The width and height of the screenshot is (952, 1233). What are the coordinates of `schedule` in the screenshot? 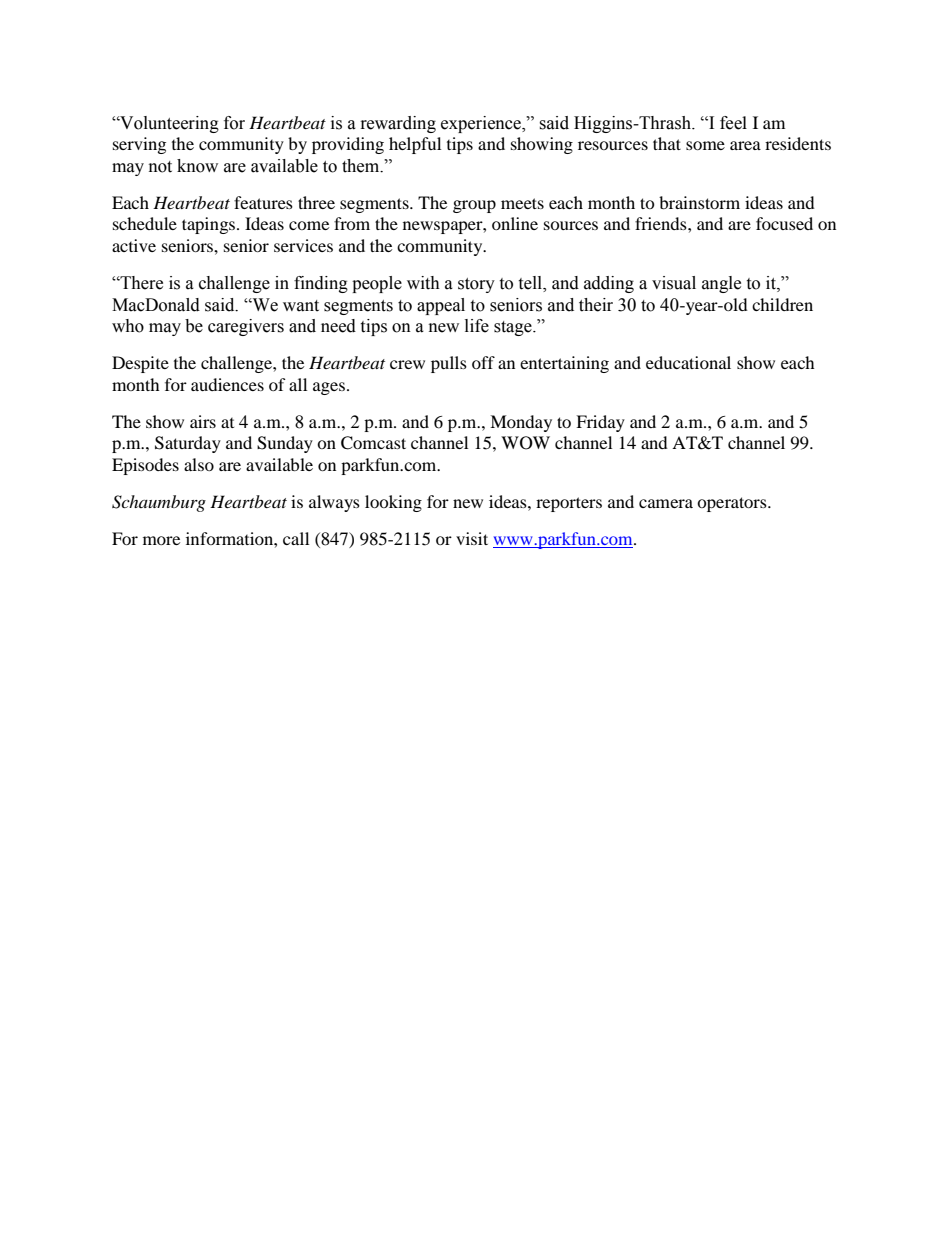 It's located at (145, 223).
